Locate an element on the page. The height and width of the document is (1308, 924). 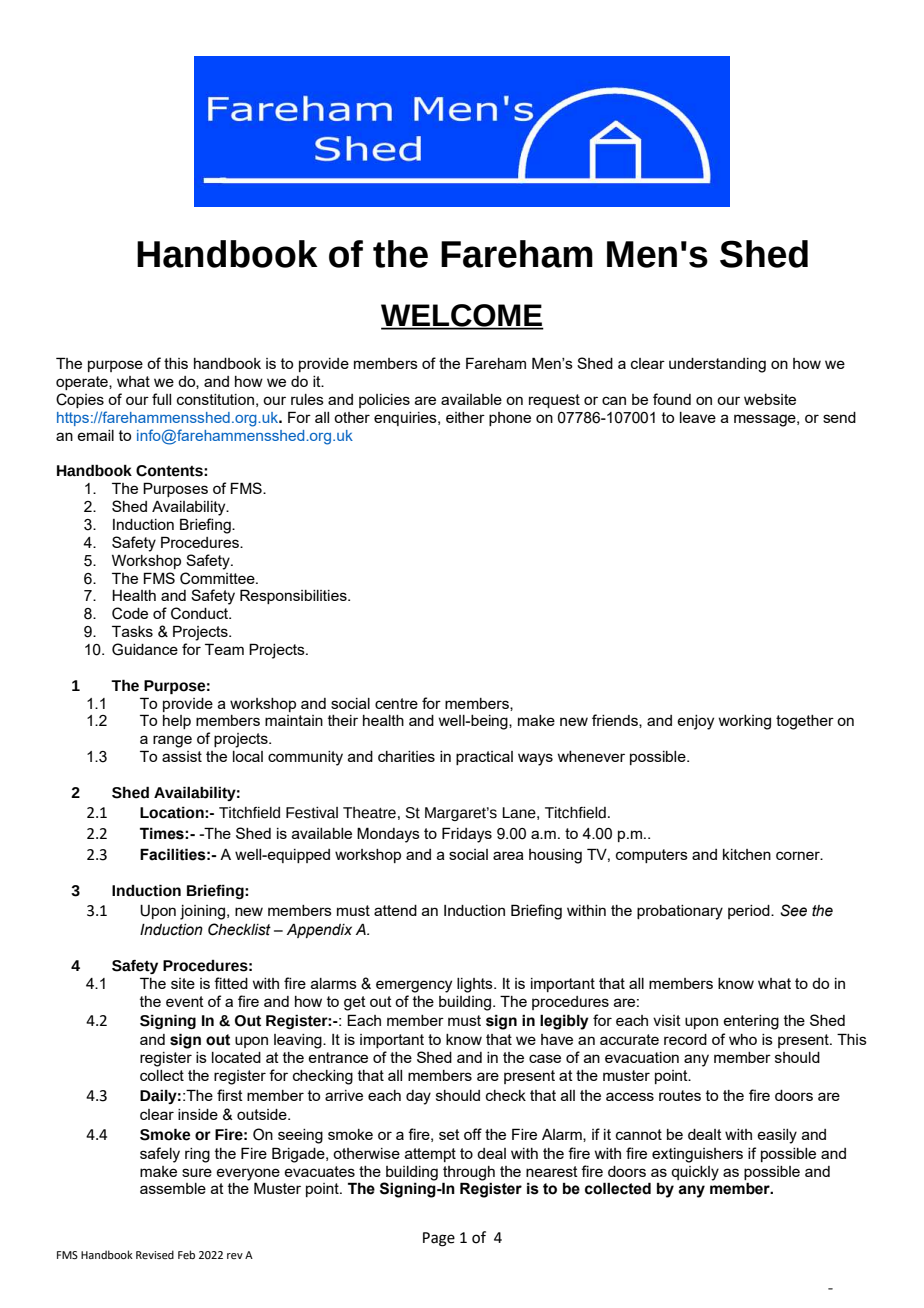
assist is located at coordinates (182, 756).
